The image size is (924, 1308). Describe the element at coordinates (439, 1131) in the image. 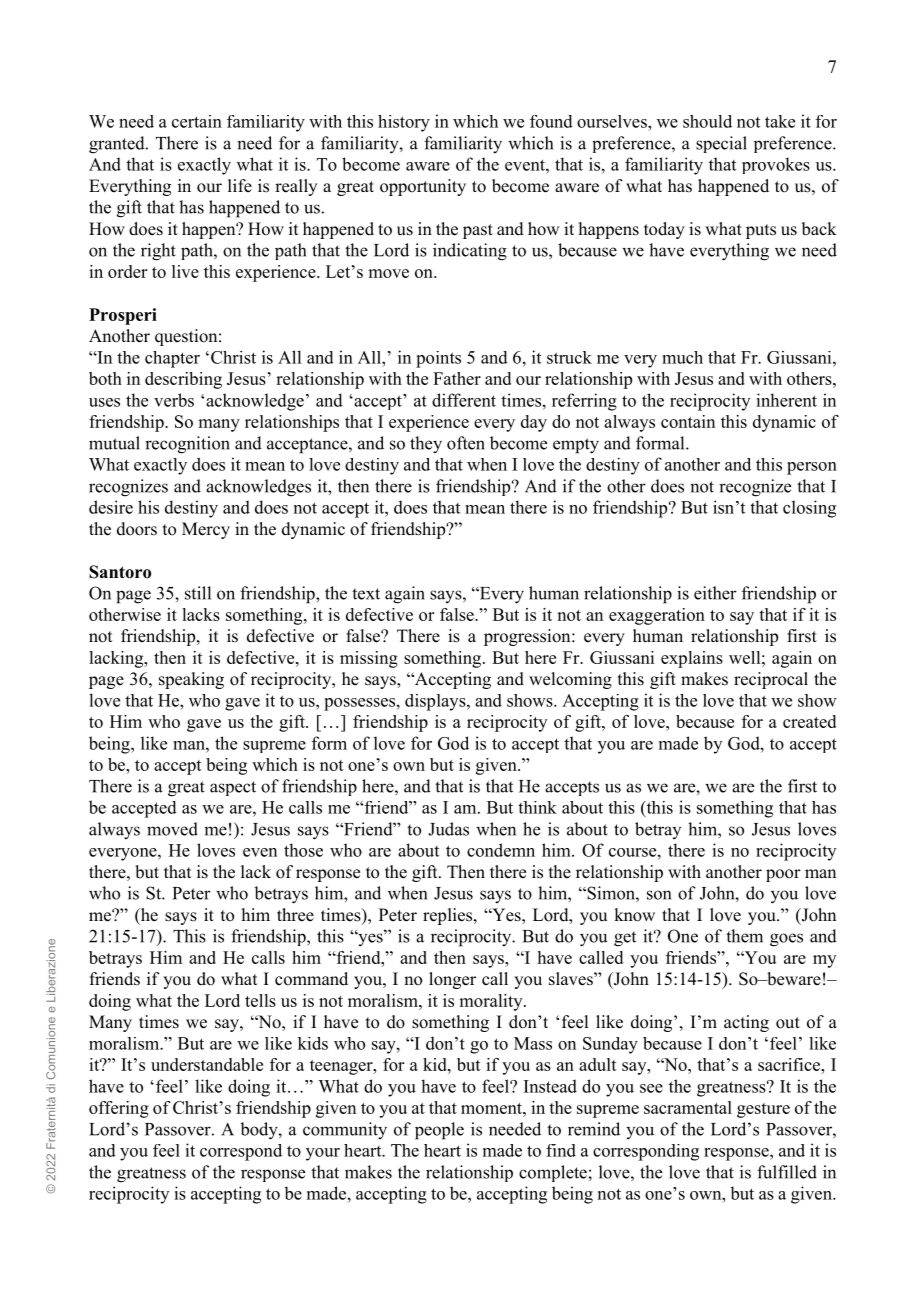

I see `people` at that location.
